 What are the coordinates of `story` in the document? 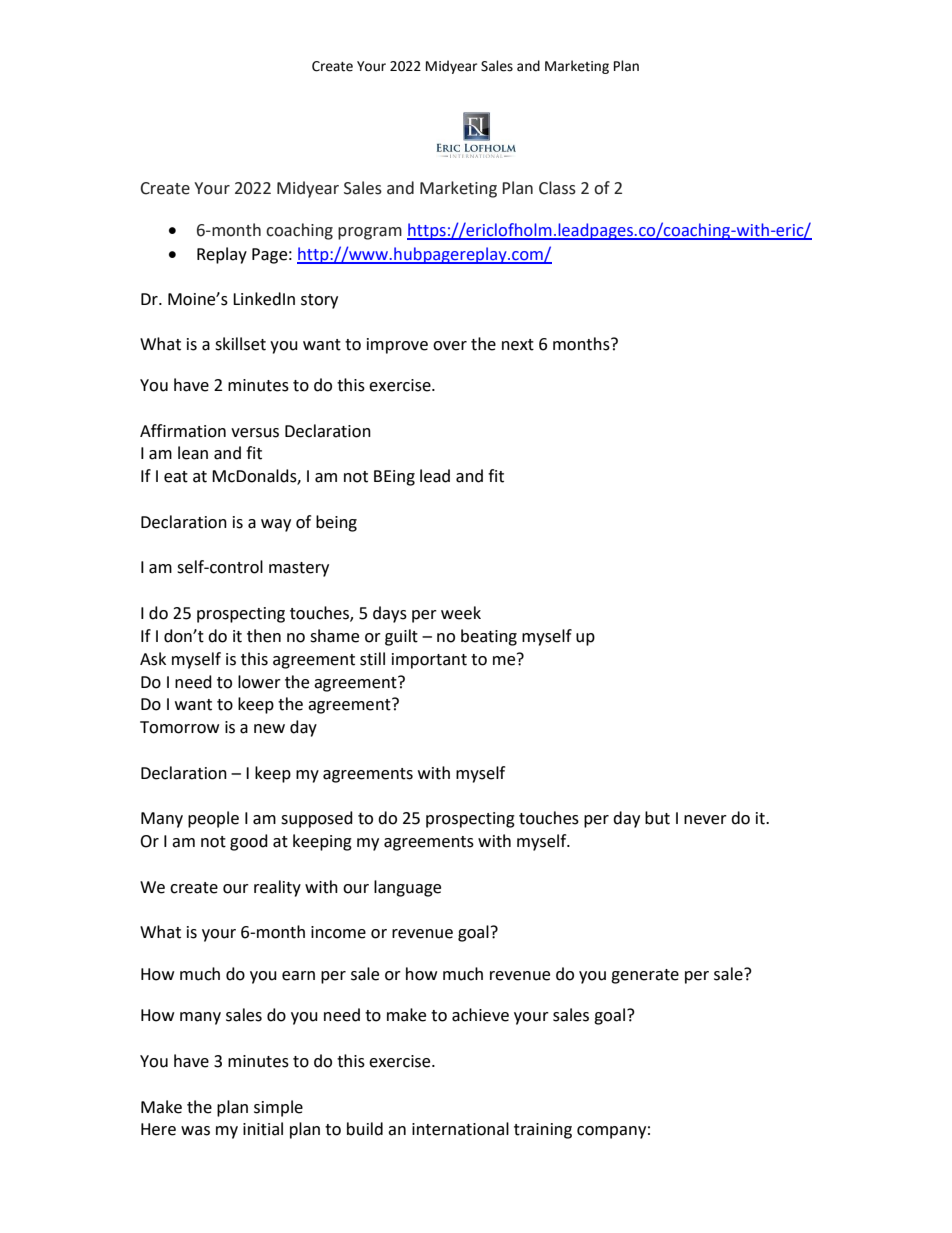 It's located at (319, 301).
